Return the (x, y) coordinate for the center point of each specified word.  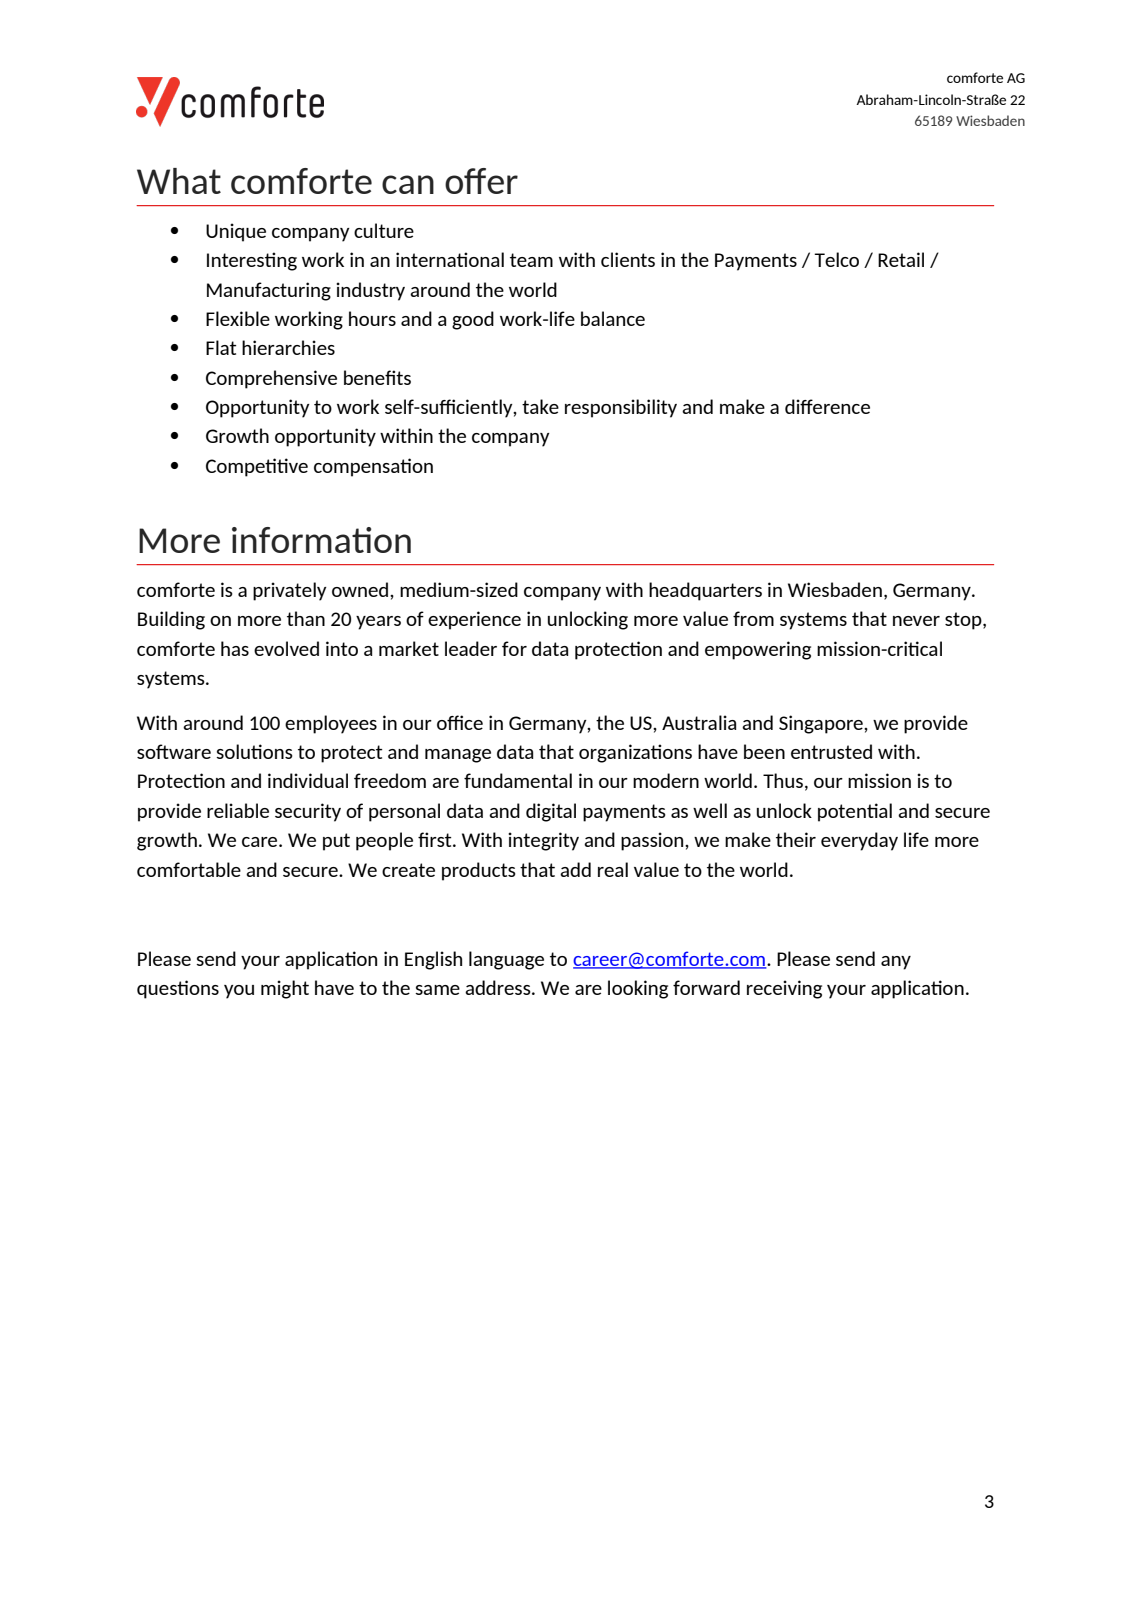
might (285, 989)
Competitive (257, 467)
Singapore (822, 724)
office (460, 722)
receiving (784, 989)
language (506, 960)
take (540, 406)
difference (827, 406)
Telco (836, 259)
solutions (254, 751)
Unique (236, 232)
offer (481, 181)
